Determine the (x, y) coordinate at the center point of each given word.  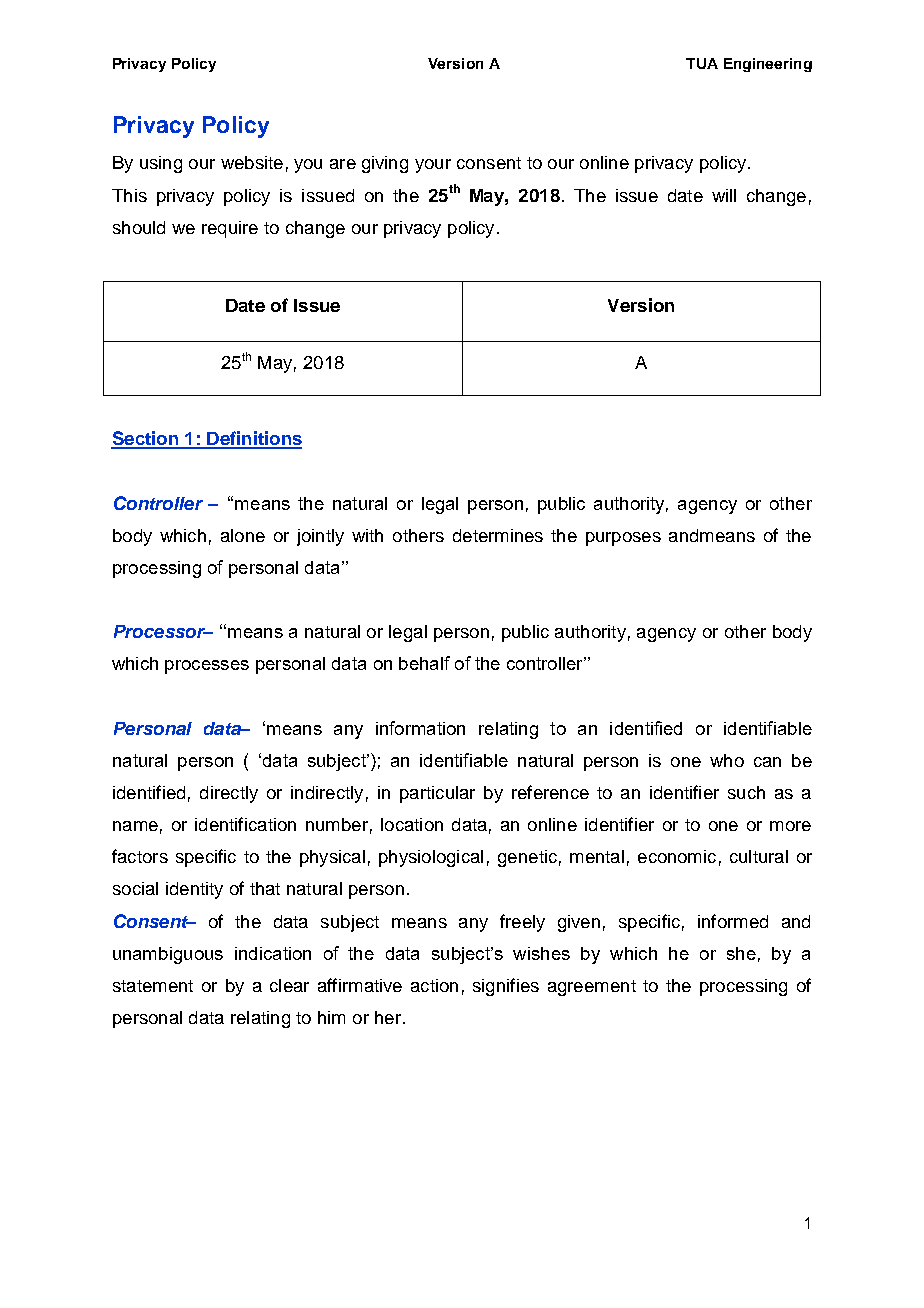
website (252, 162)
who (727, 760)
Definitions (253, 439)
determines (498, 535)
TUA (702, 63)
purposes (623, 539)
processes (207, 667)
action (434, 985)
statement (153, 986)
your (433, 166)
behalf (424, 663)
